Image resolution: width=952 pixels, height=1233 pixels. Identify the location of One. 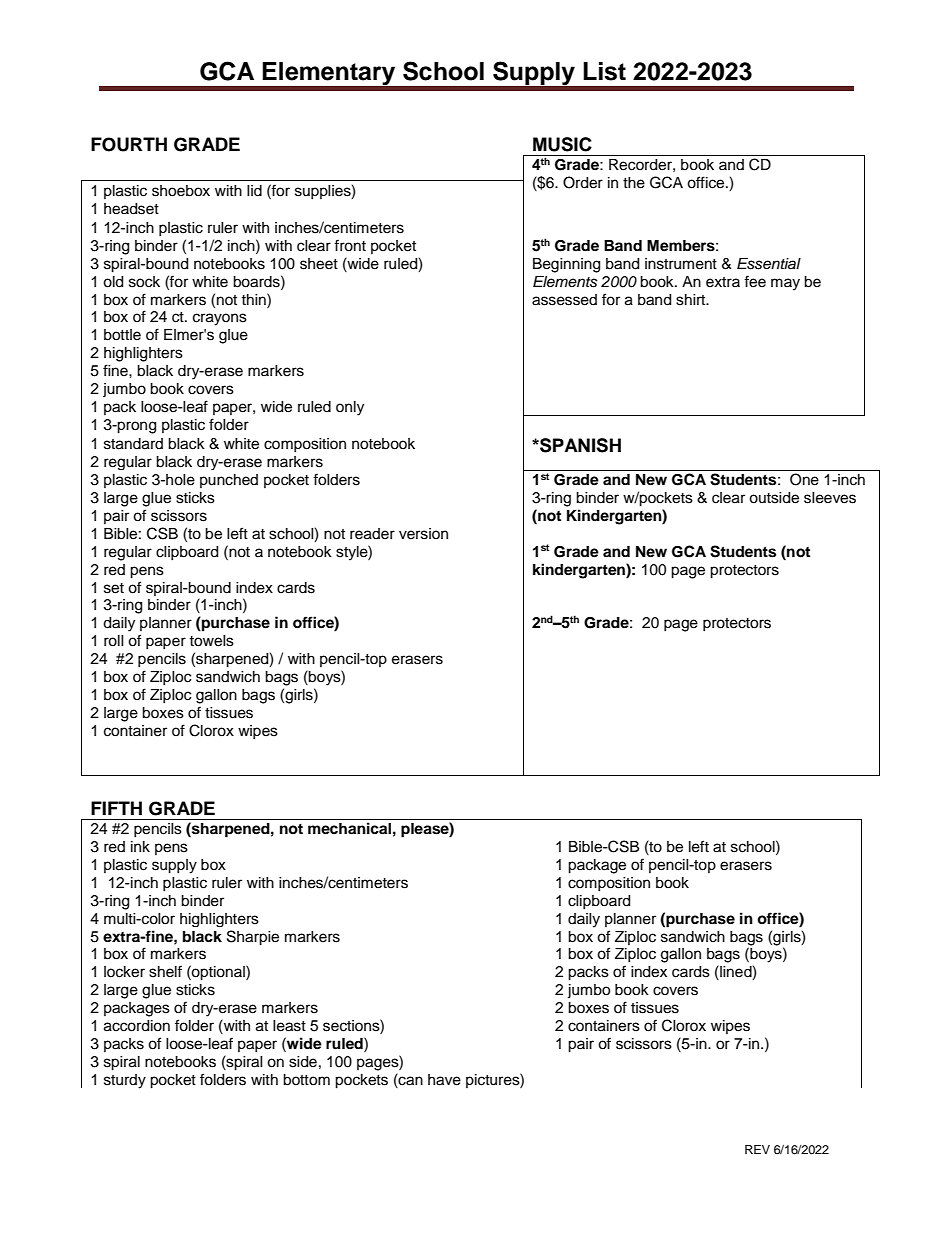
(804, 479).
